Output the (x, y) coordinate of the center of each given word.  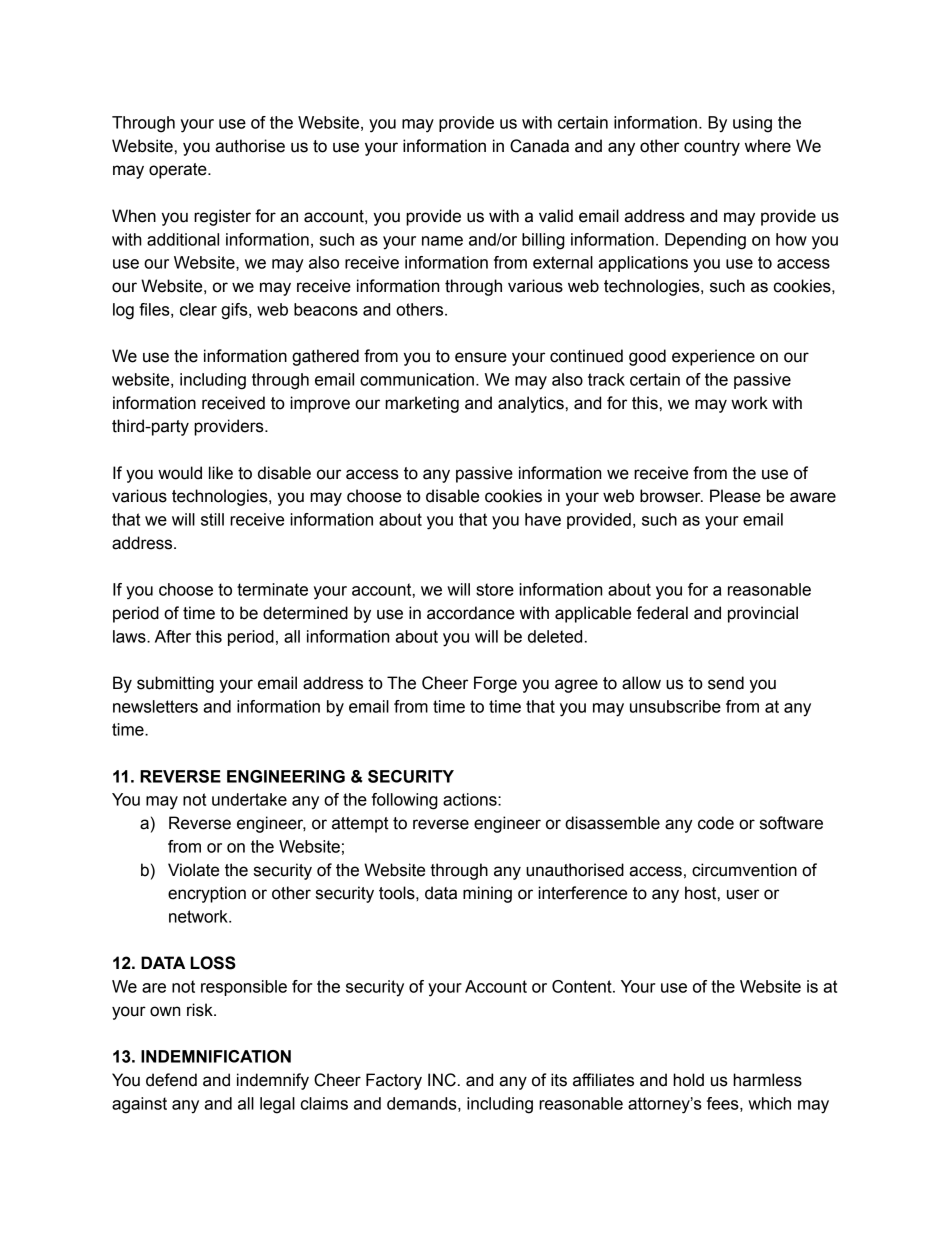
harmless (767, 1080)
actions (471, 799)
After (173, 636)
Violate (193, 870)
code (716, 823)
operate (179, 171)
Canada (539, 146)
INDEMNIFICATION (216, 1056)
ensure (481, 357)
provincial (763, 614)
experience (713, 357)
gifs (235, 311)
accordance (471, 613)
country (712, 148)
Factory (394, 1081)
